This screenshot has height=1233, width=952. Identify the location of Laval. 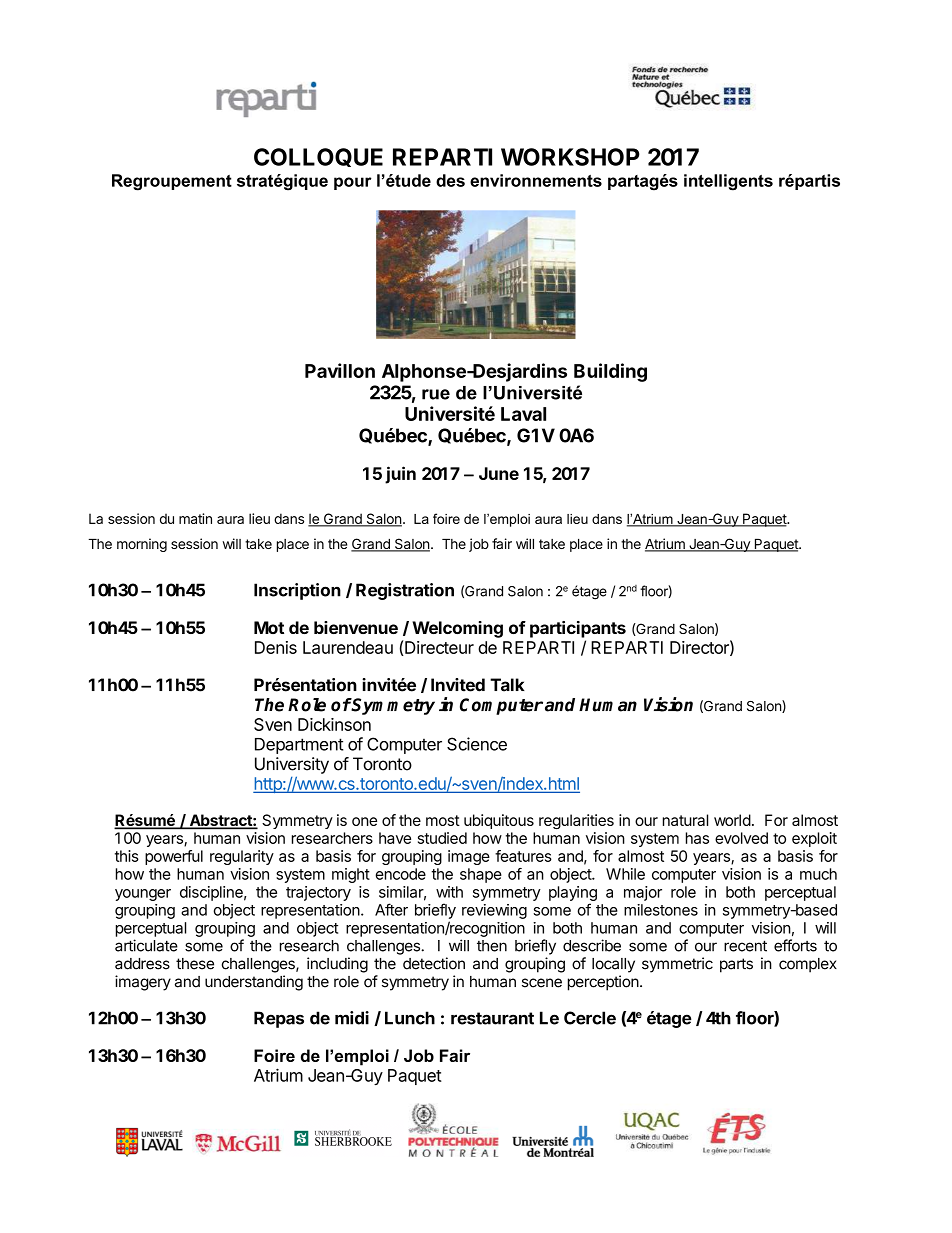
(523, 414).
